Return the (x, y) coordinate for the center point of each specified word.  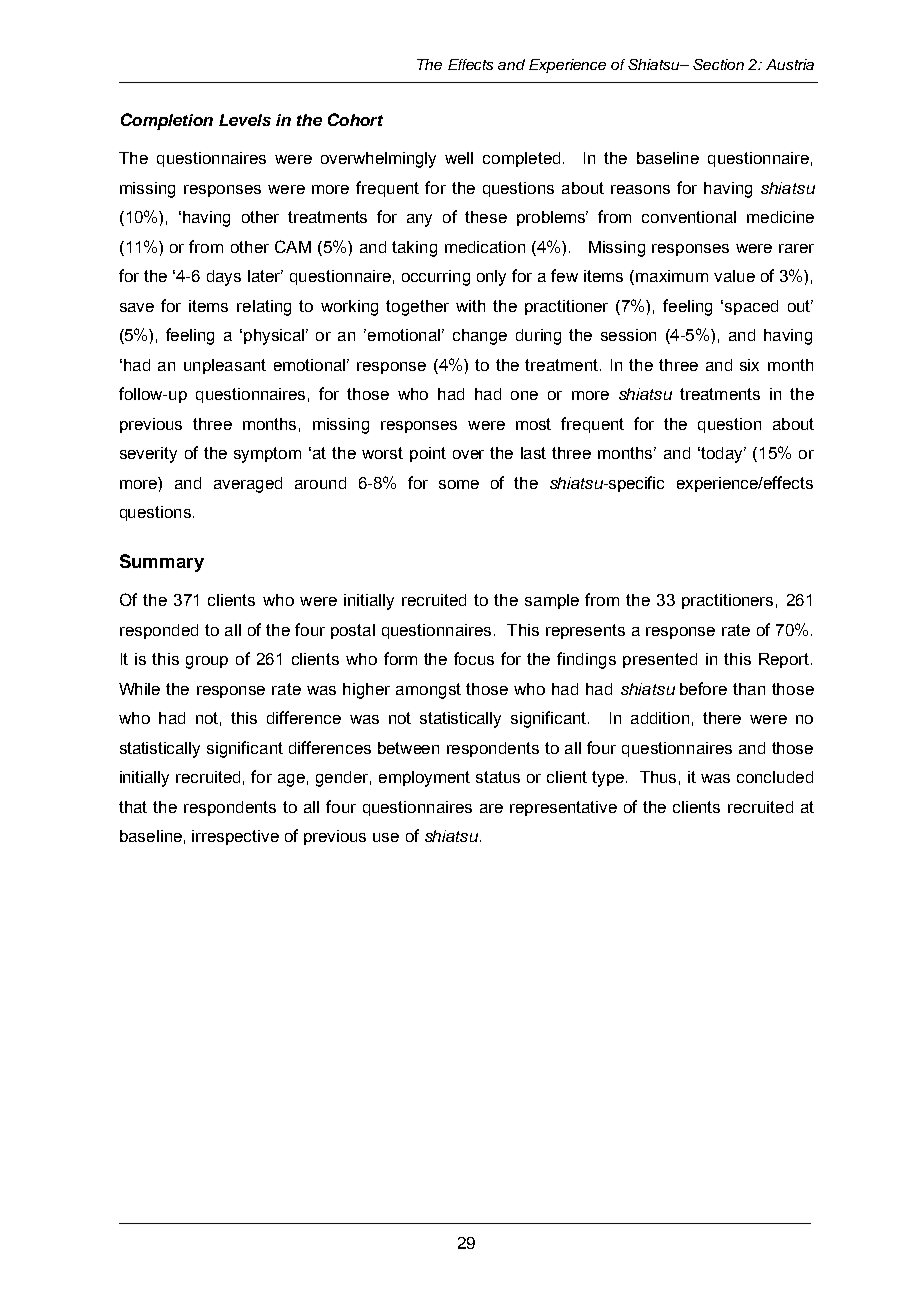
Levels (245, 120)
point (428, 454)
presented (660, 660)
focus (474, 658)
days (224, 278)
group (207, 662)
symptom (267, 455)
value (734, 276)
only (491, 278)
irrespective (235, 837)
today (723, 455)
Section (718, 64)
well (459, 158)
